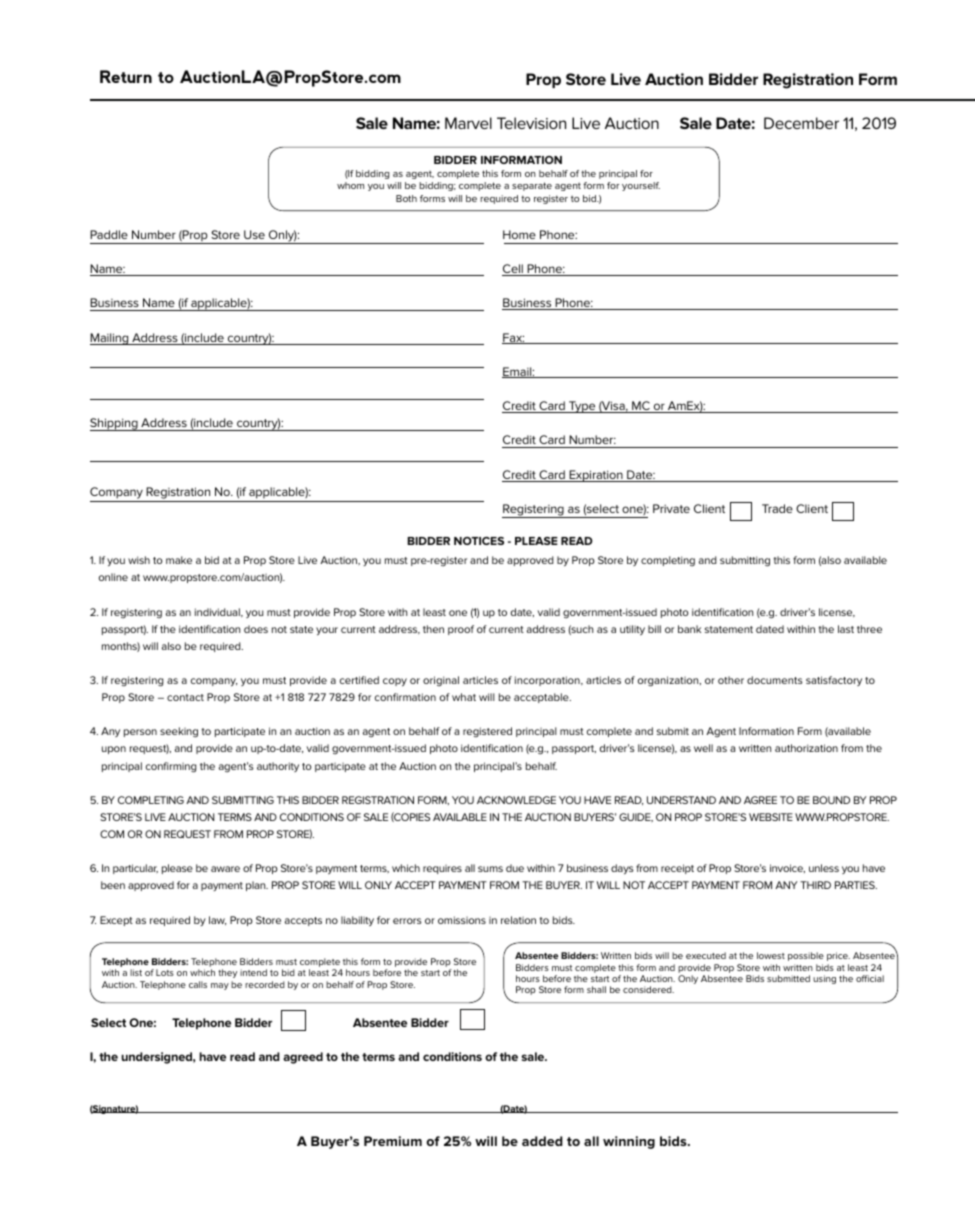  I want to click on sums, so click(490, 869).
